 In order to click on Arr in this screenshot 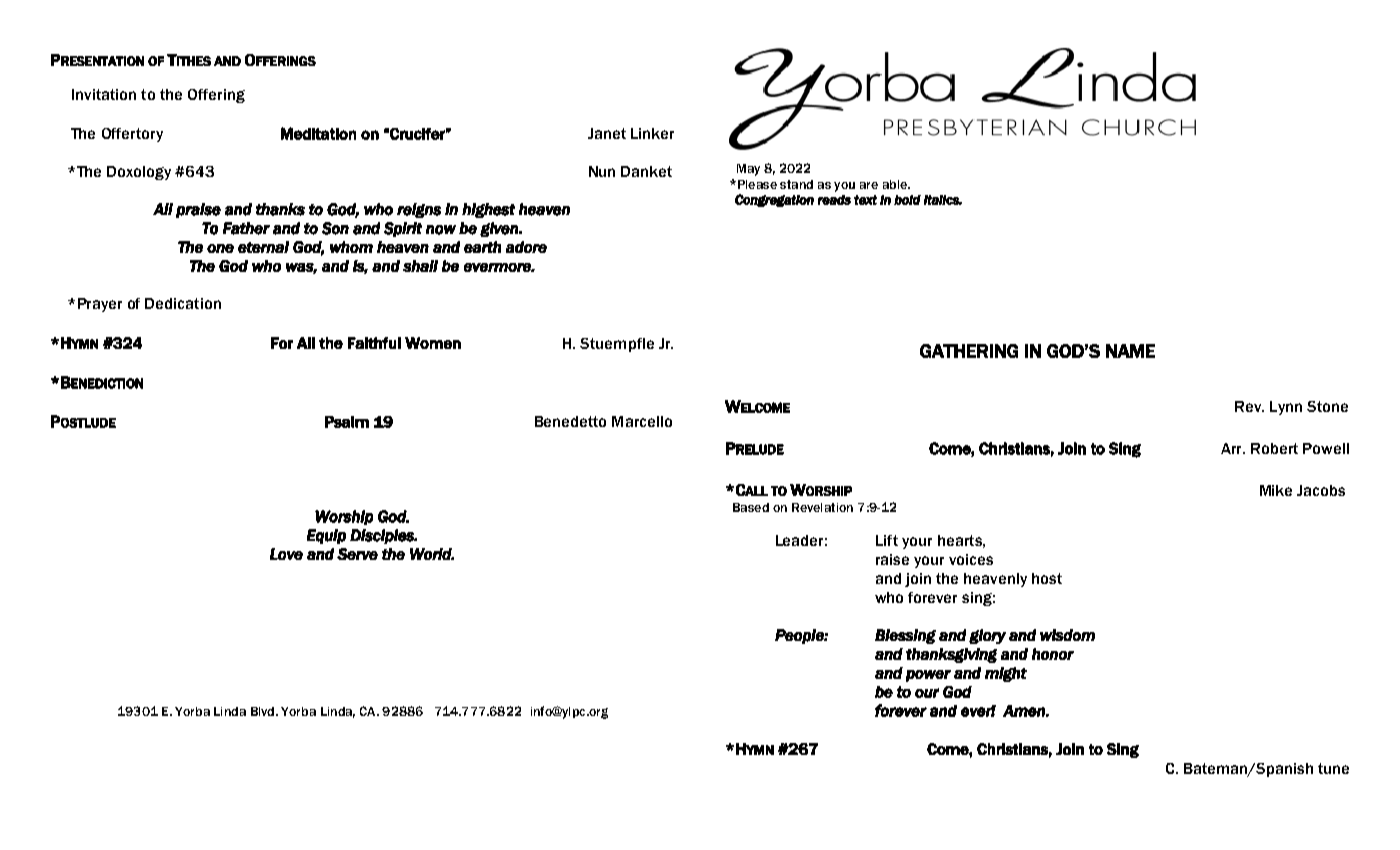, I will do `click(1233, 448)`.
